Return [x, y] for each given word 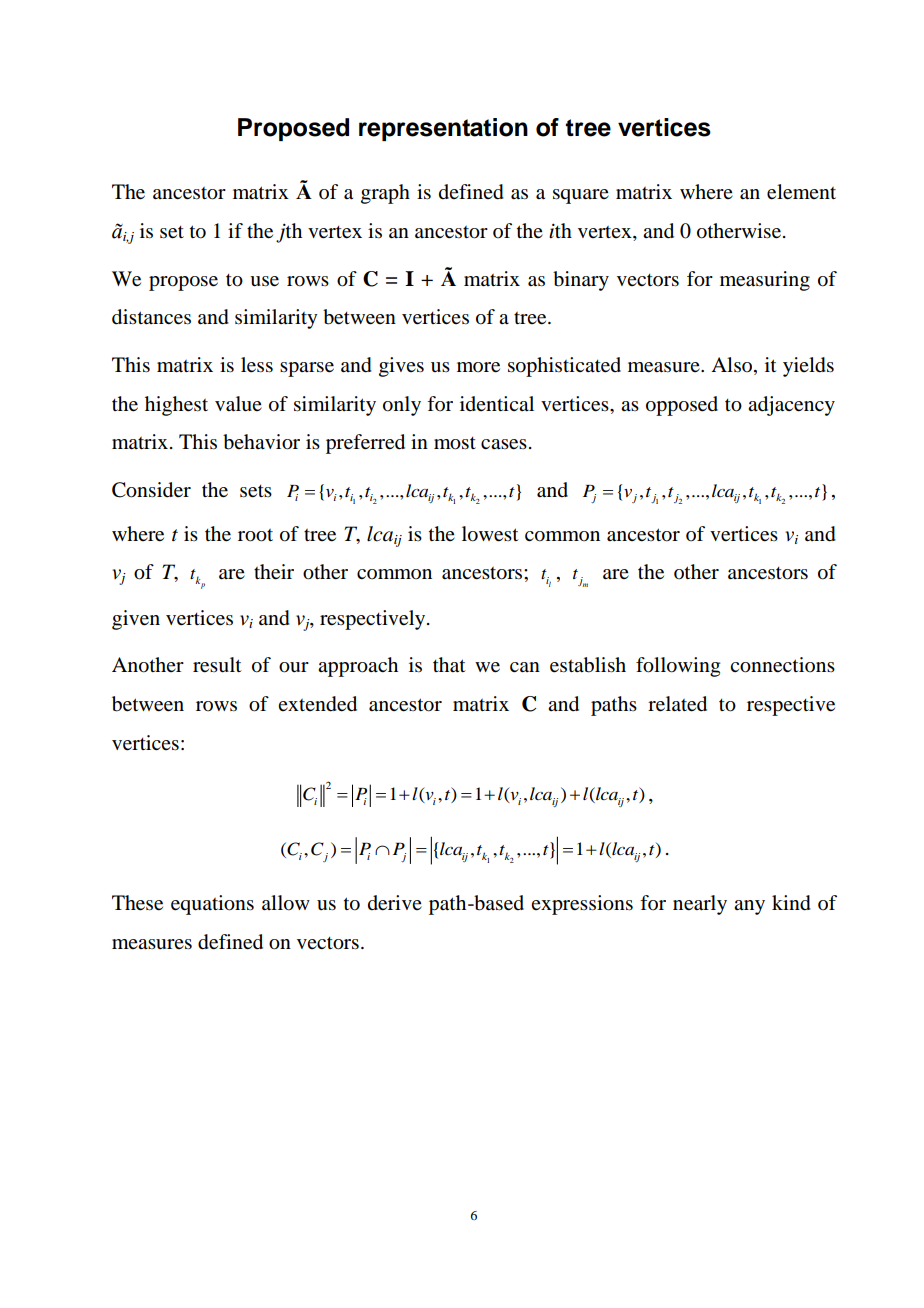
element [801, 192]
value [238, 404]
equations [212, 905]
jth [289, 233]
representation [443, 129]
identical [497, 403]
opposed [682, 406]
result [217, 665]
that [449, 665]
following [678, 667]
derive [395, 903]
